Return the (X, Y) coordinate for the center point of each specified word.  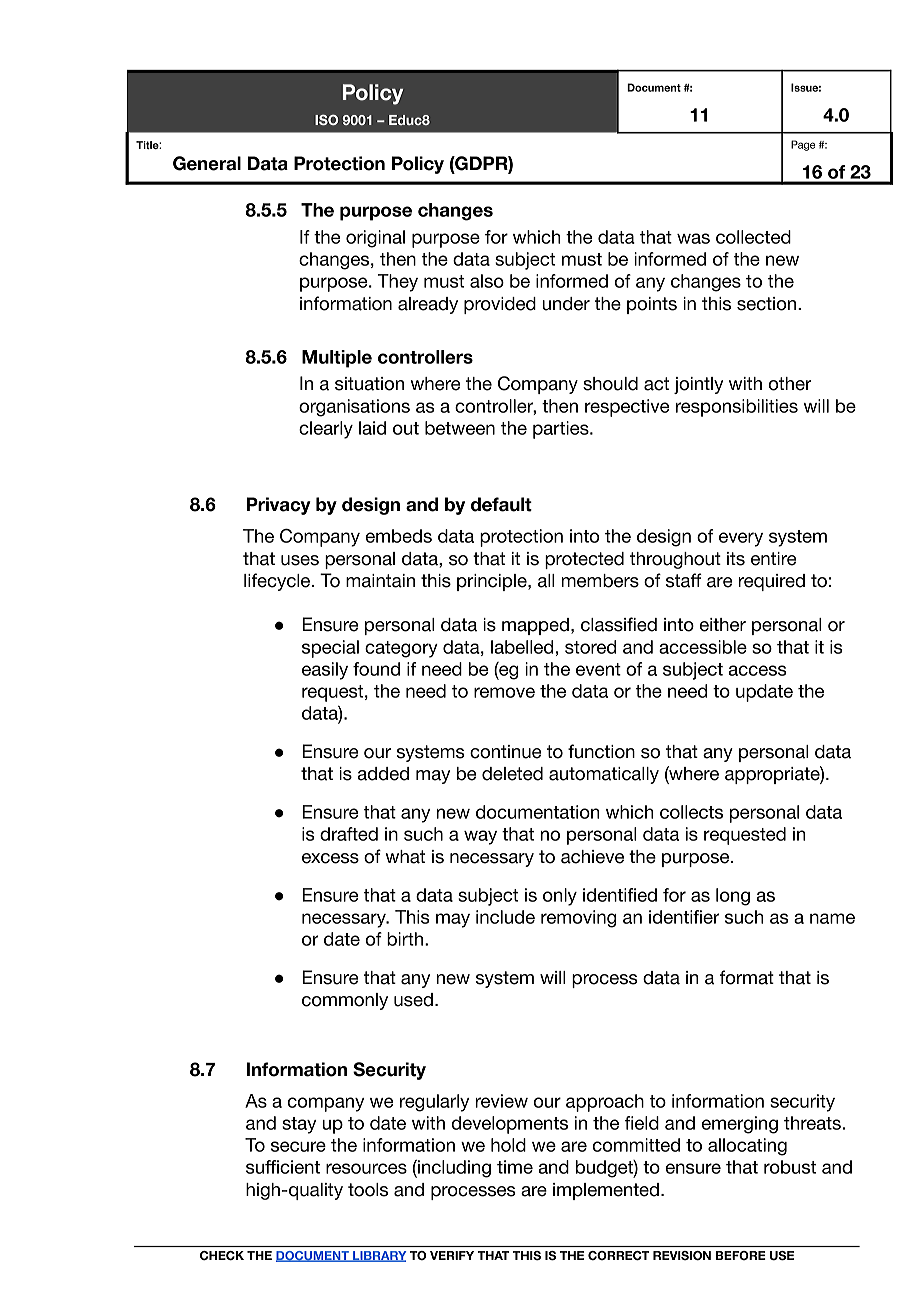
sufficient (283, 1167)
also (487, 281)
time (515, 1167)
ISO (326, 119)
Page (803, 145)
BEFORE (741, 1255)
